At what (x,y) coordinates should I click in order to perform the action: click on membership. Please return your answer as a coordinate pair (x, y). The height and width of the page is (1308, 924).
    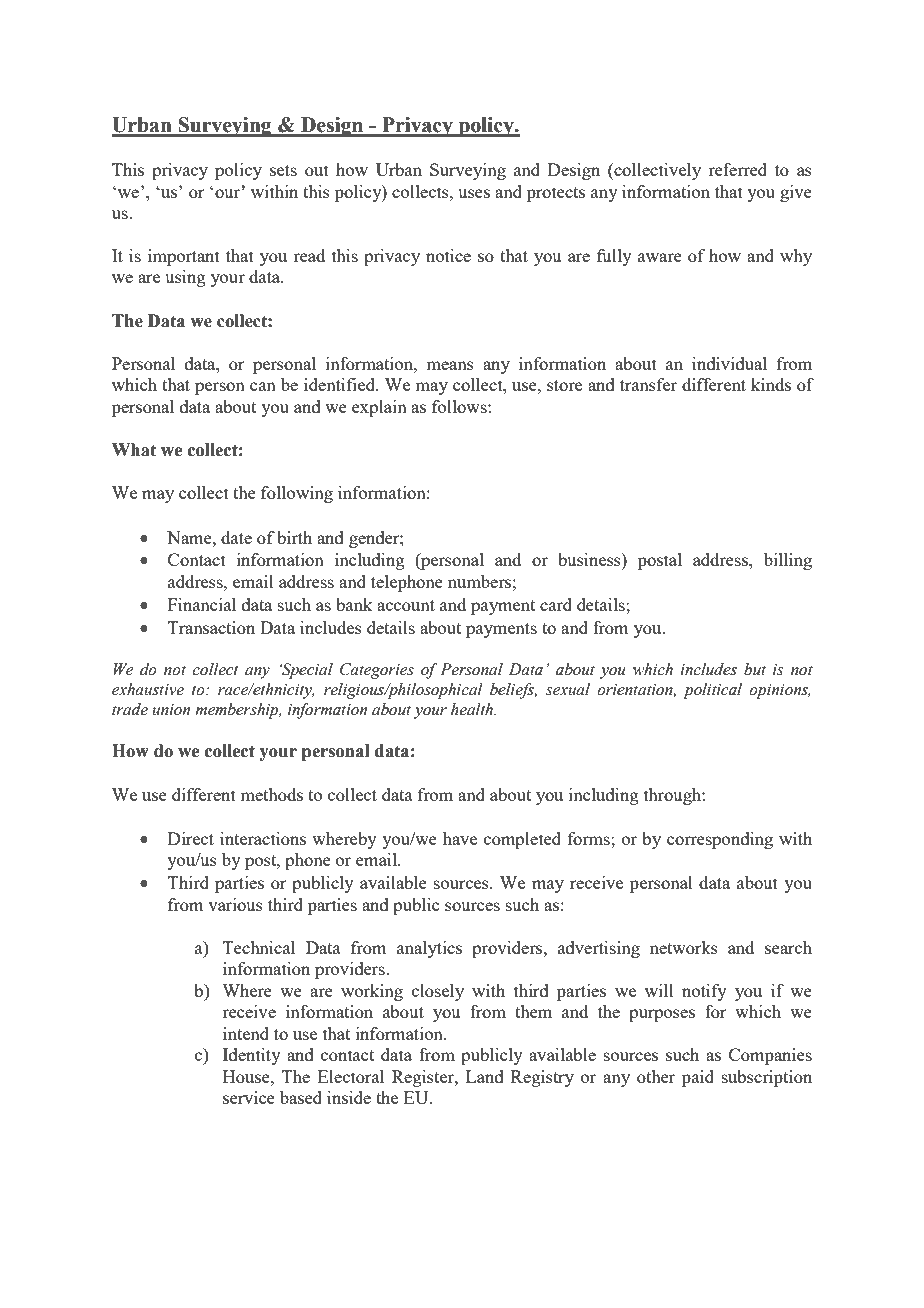
    Looking at the image, I should click on (238, 711).
